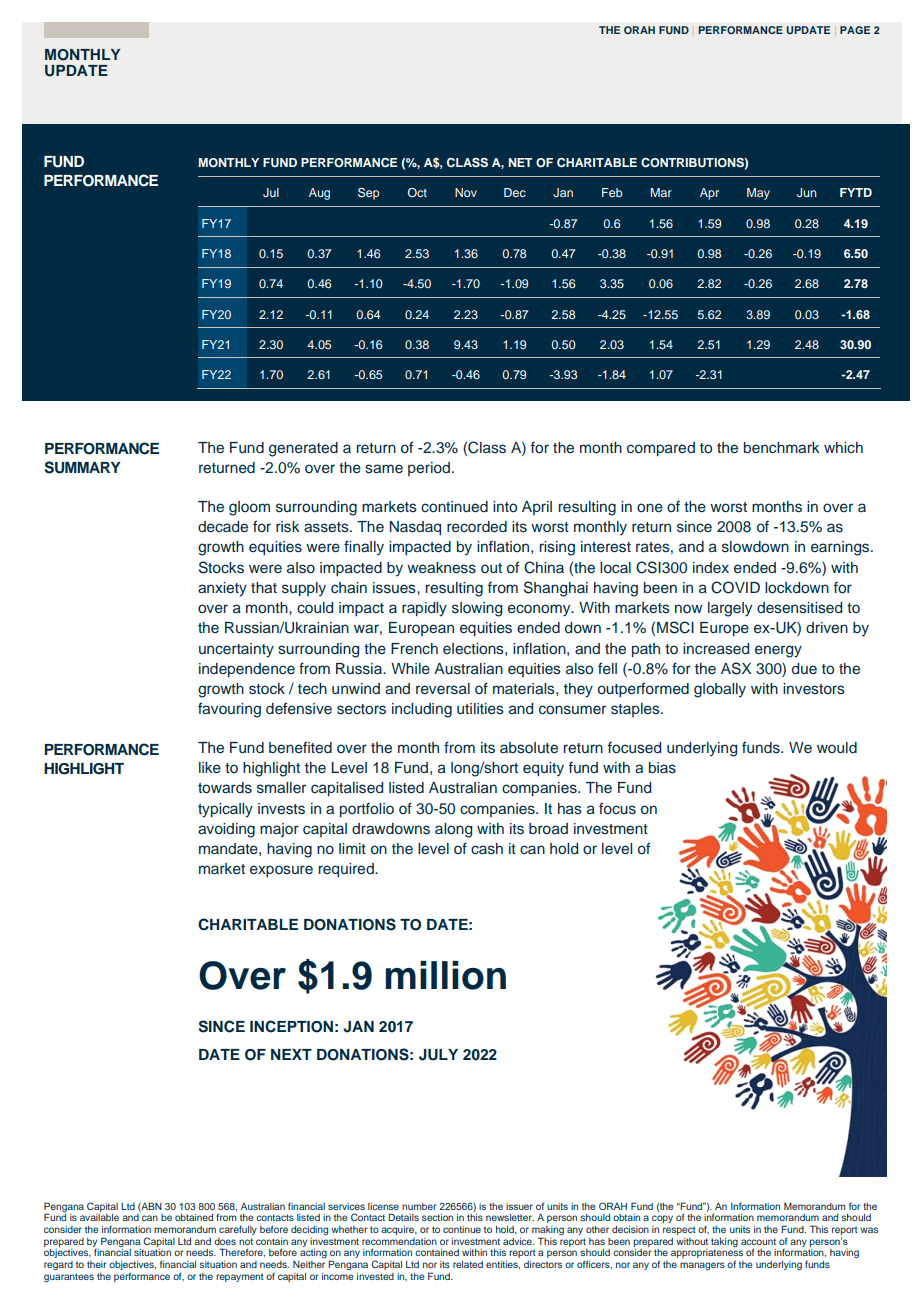  Describe the element at coordinates (855, 30) in the screenshot. I see `PAGE` at that location.
